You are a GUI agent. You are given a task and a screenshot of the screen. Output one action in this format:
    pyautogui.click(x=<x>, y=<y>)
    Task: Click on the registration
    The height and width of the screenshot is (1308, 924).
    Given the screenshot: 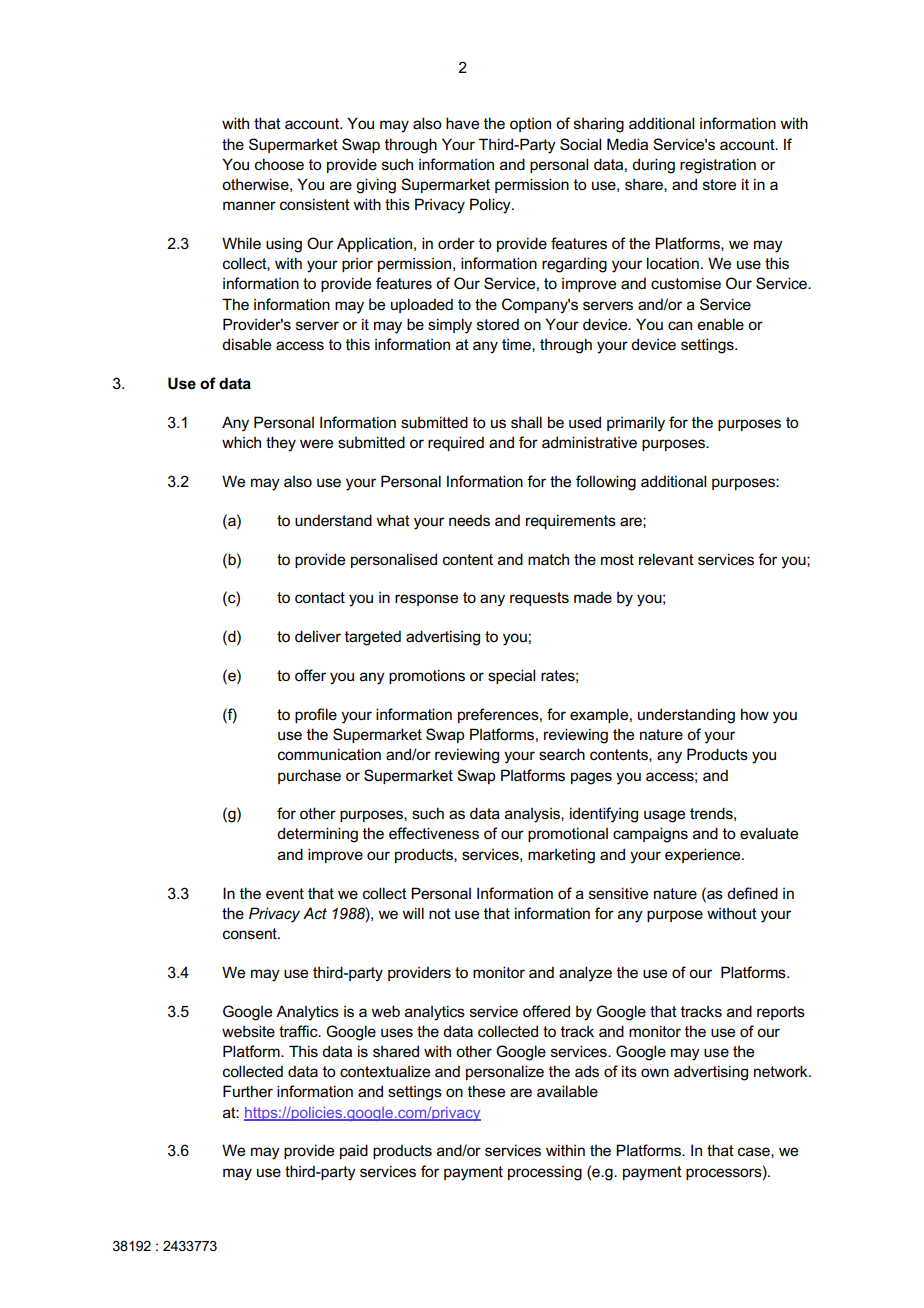 What is the action you would take?
    pyautogui.click(x=718, y=166)
